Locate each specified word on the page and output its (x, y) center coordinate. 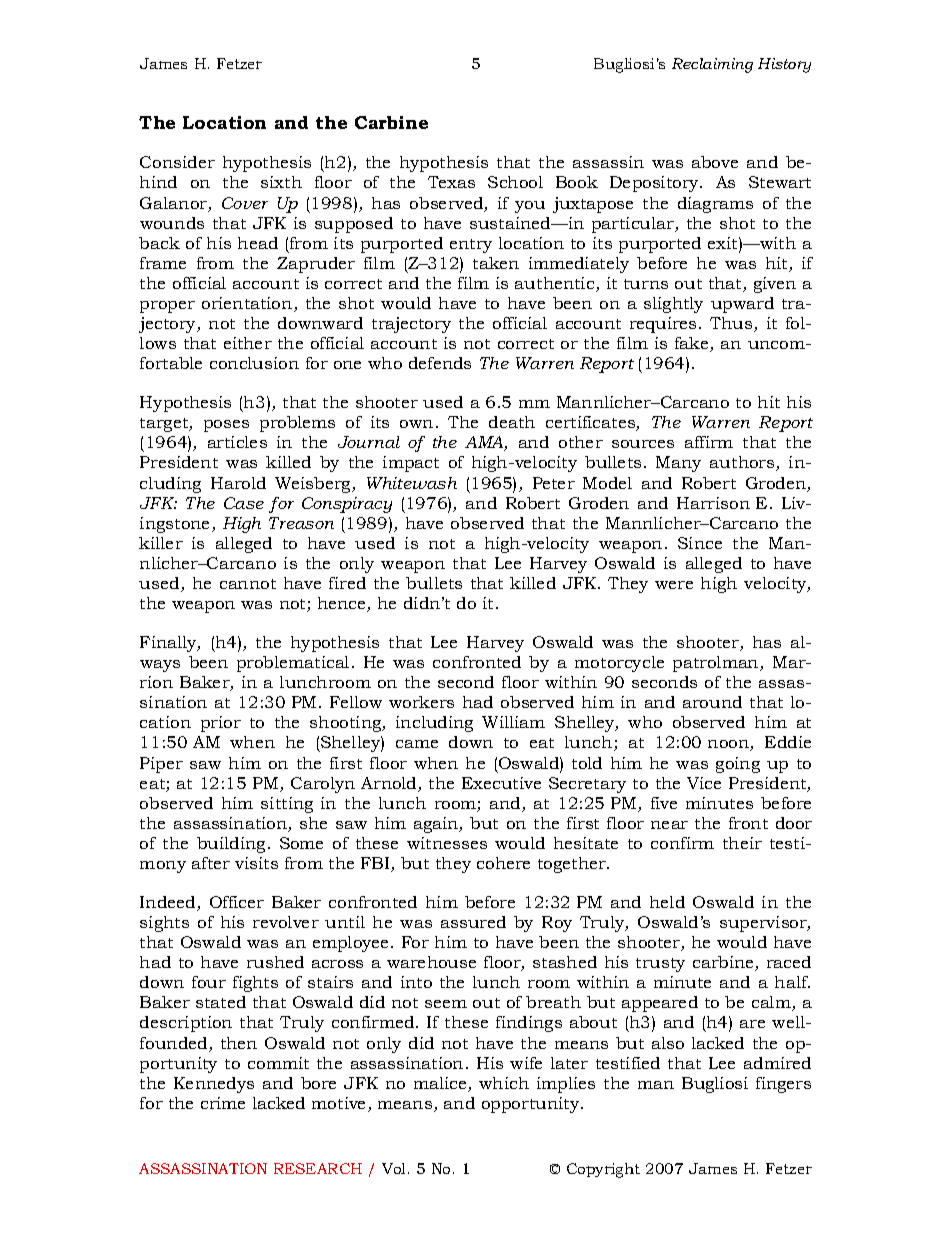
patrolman (717, 664)
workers (421, 702)
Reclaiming (712, 65)
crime (223, 1103)
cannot (248, 584)
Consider (177, 162)
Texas (451, 182)
